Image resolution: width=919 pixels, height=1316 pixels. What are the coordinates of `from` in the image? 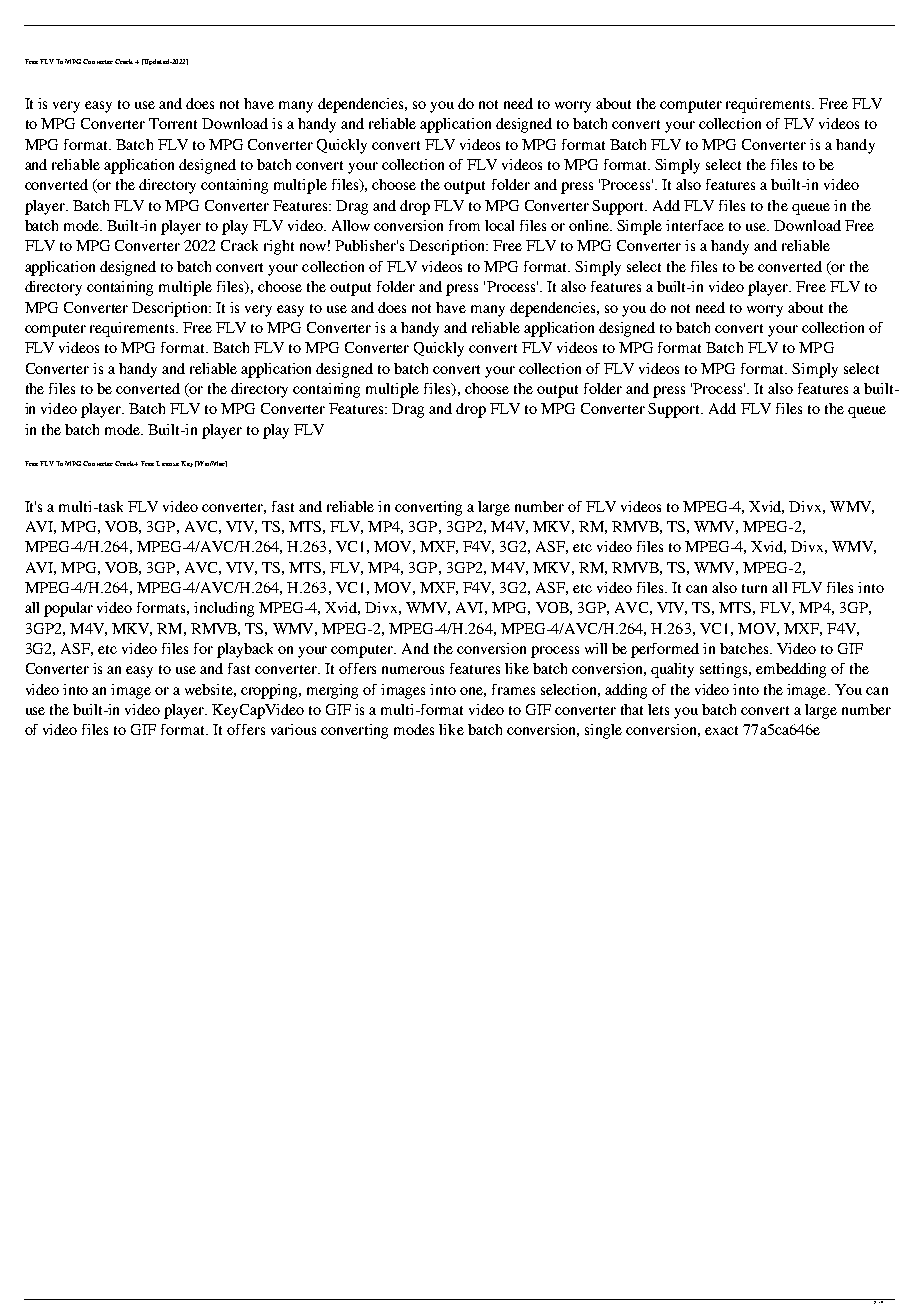 It's located at (464, 225).
